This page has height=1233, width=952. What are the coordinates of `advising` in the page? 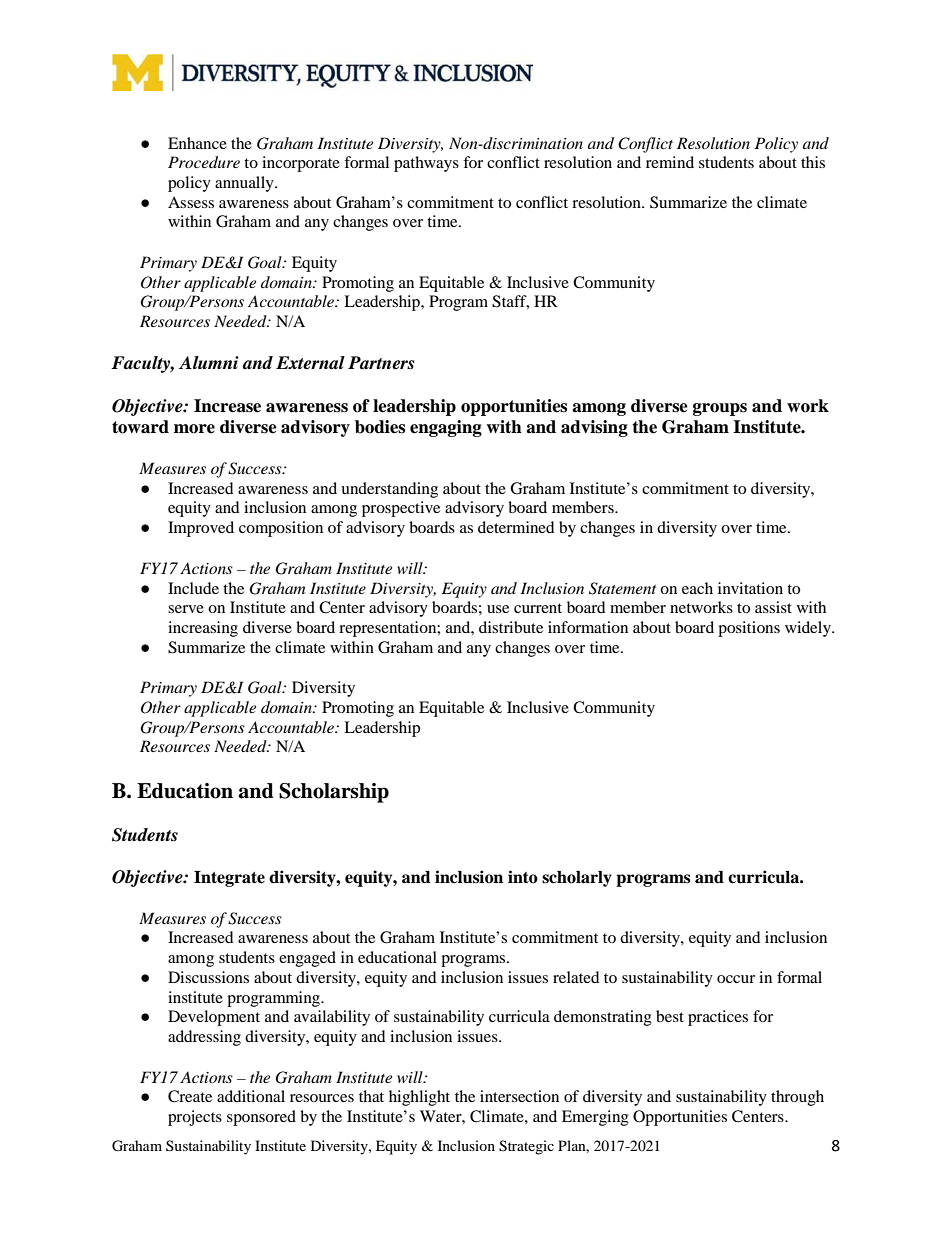 It's located at (594, 428).
